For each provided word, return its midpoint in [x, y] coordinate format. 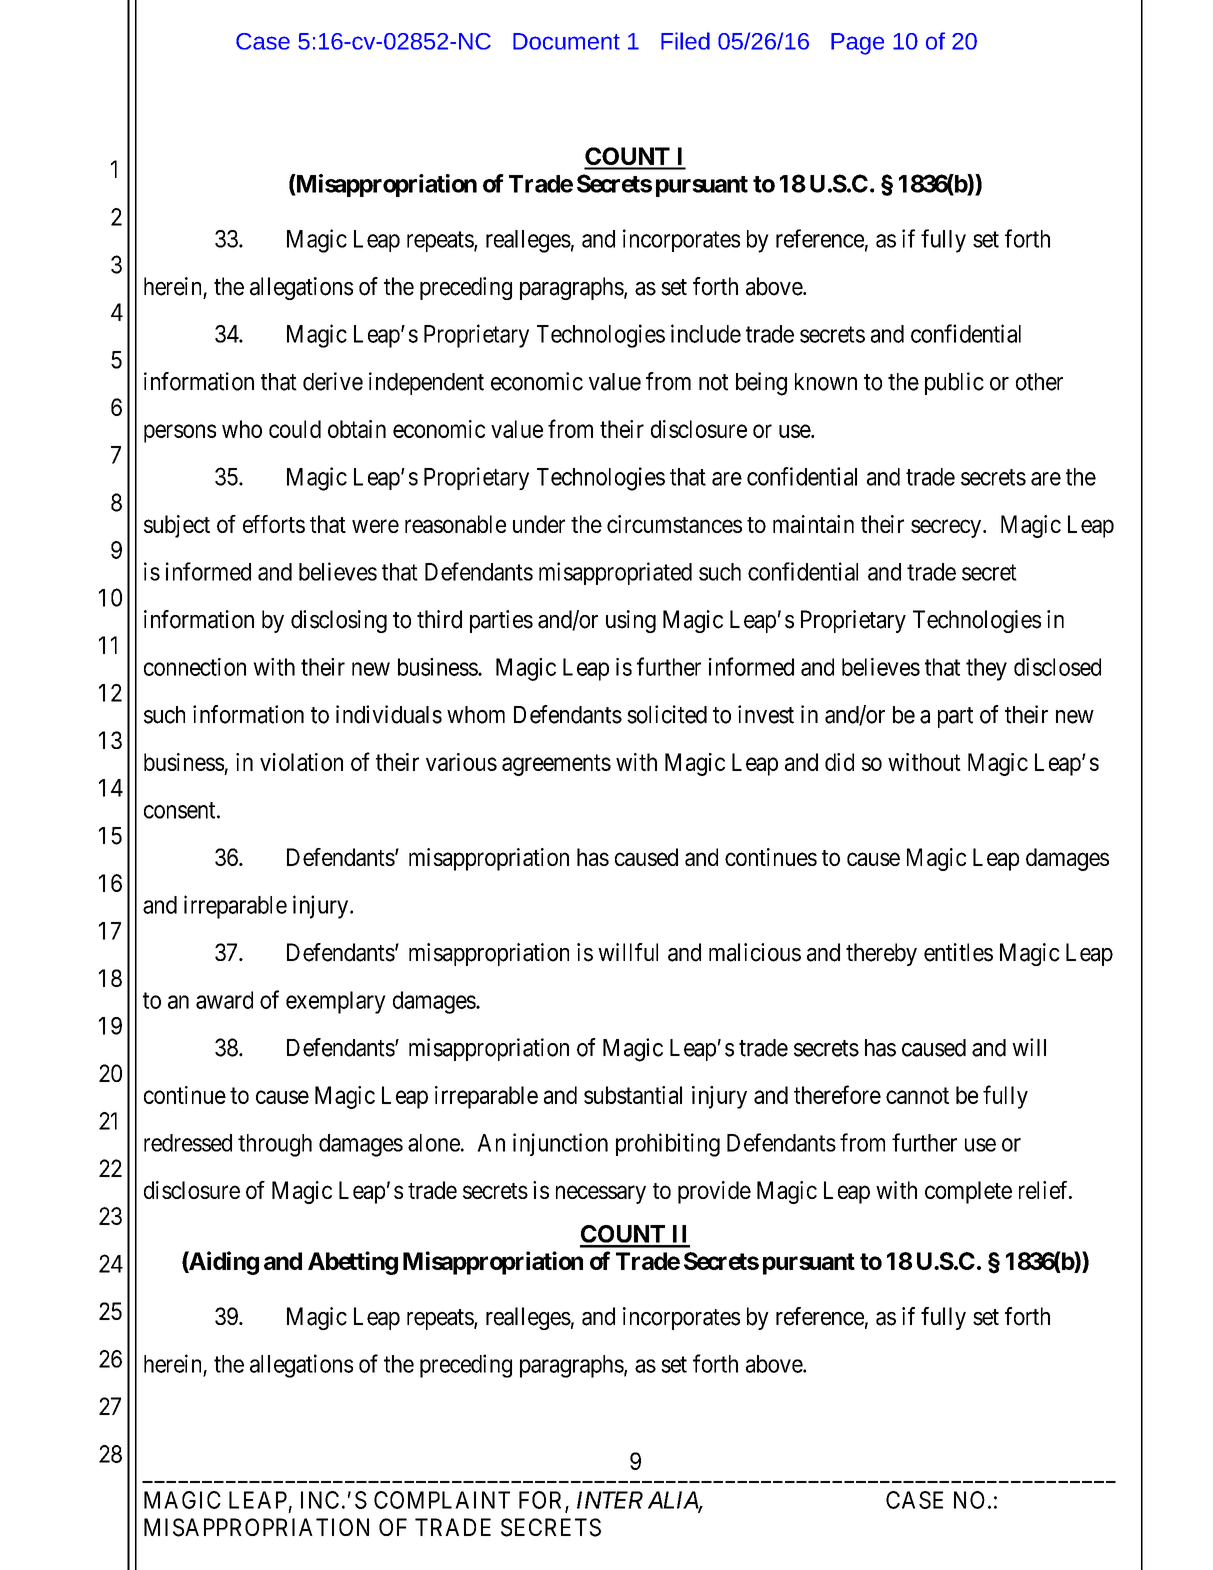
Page [857, 44]
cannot [917, 1096]
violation [301, 762]
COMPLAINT [442, 1500]
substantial [633, 1095]
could [295, 429]
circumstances [674, 524]
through [275, 1145]
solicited [667, 714]
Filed [685, 41]
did [839, 762]
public [954, 383]
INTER [610, 1500]
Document [566, 41]
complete [968, 1192]
